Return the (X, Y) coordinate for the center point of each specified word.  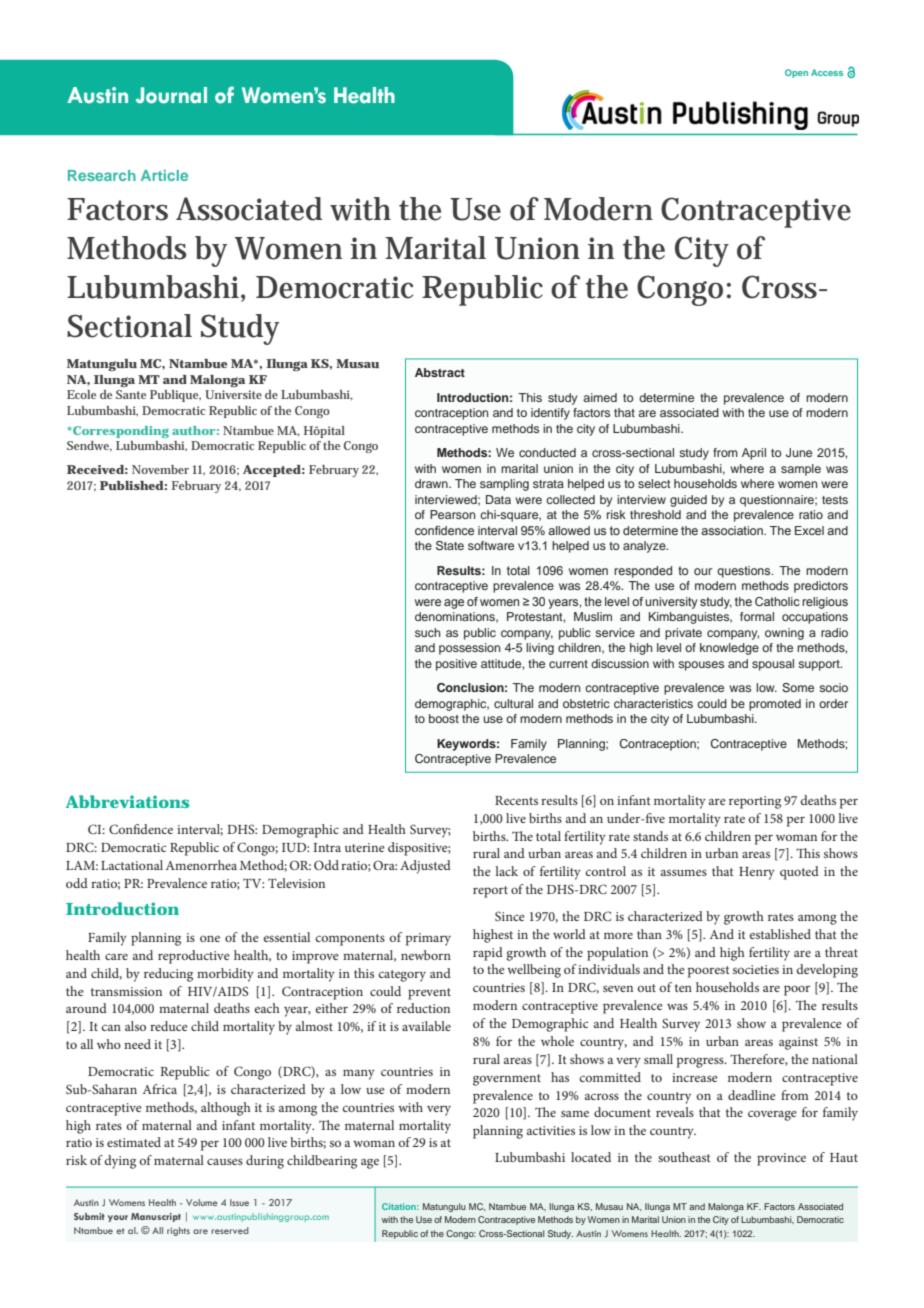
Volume (202, 1202)
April (754, 454)
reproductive (194, 957)
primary (428, 939)
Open (796, 73)
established (780, 934)
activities (551, 1130)
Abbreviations (127, 801)
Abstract (440, 372)
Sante (131, 394)
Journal (171, 95)
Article (164, 175)
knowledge (729, 649)
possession (469, 649)
